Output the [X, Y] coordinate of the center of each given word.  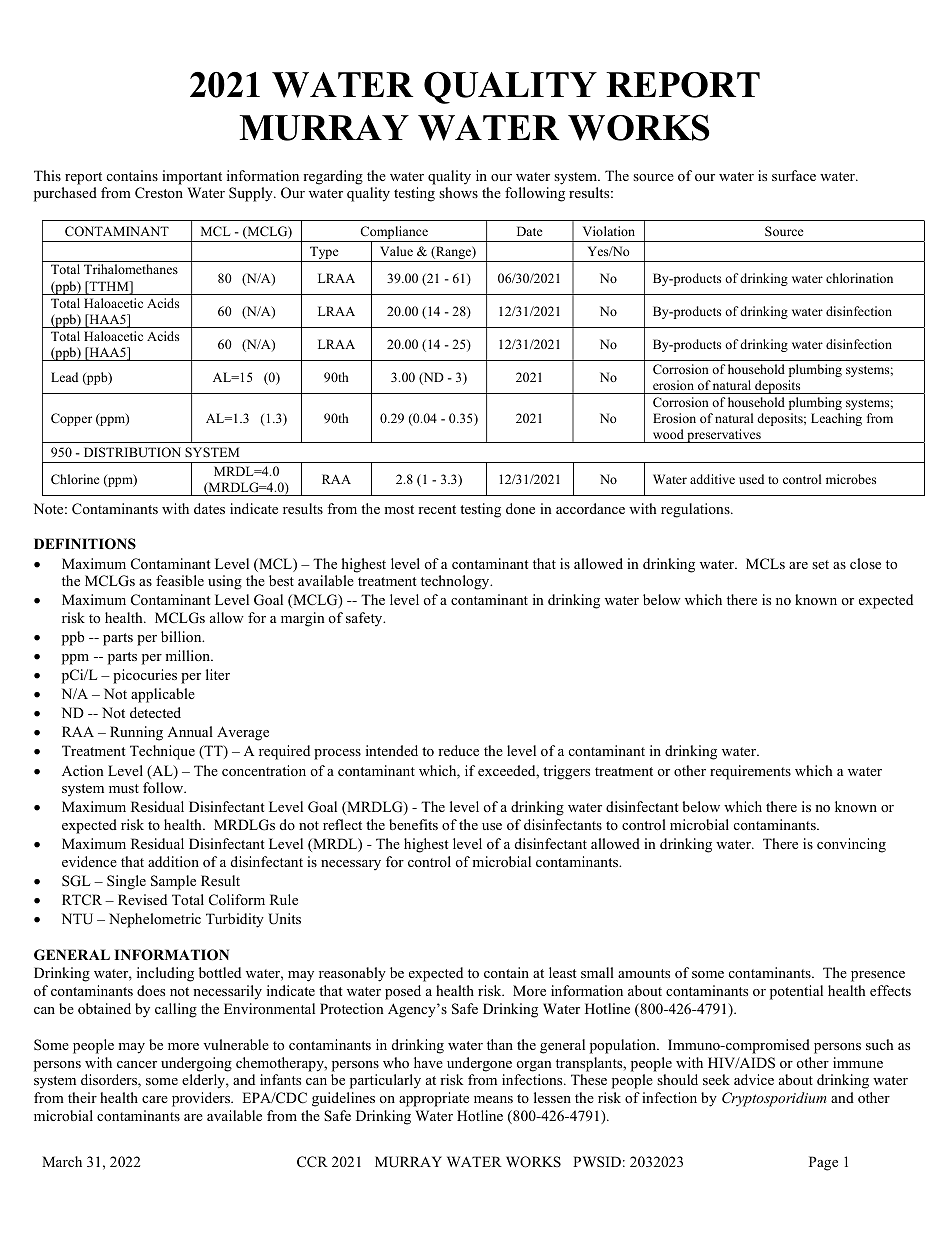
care [155, 1099]
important [192, 177]
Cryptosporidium [774, 1099]
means [493, 1099]
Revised [142, 899]
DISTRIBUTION [132, 452]
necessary [351, 865]
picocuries [145, 676]
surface [794, 175]
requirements [750, 772]
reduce [458, 750]
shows [458, 192]
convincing [851, 845]
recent [437, 509]
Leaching [836, 419]
